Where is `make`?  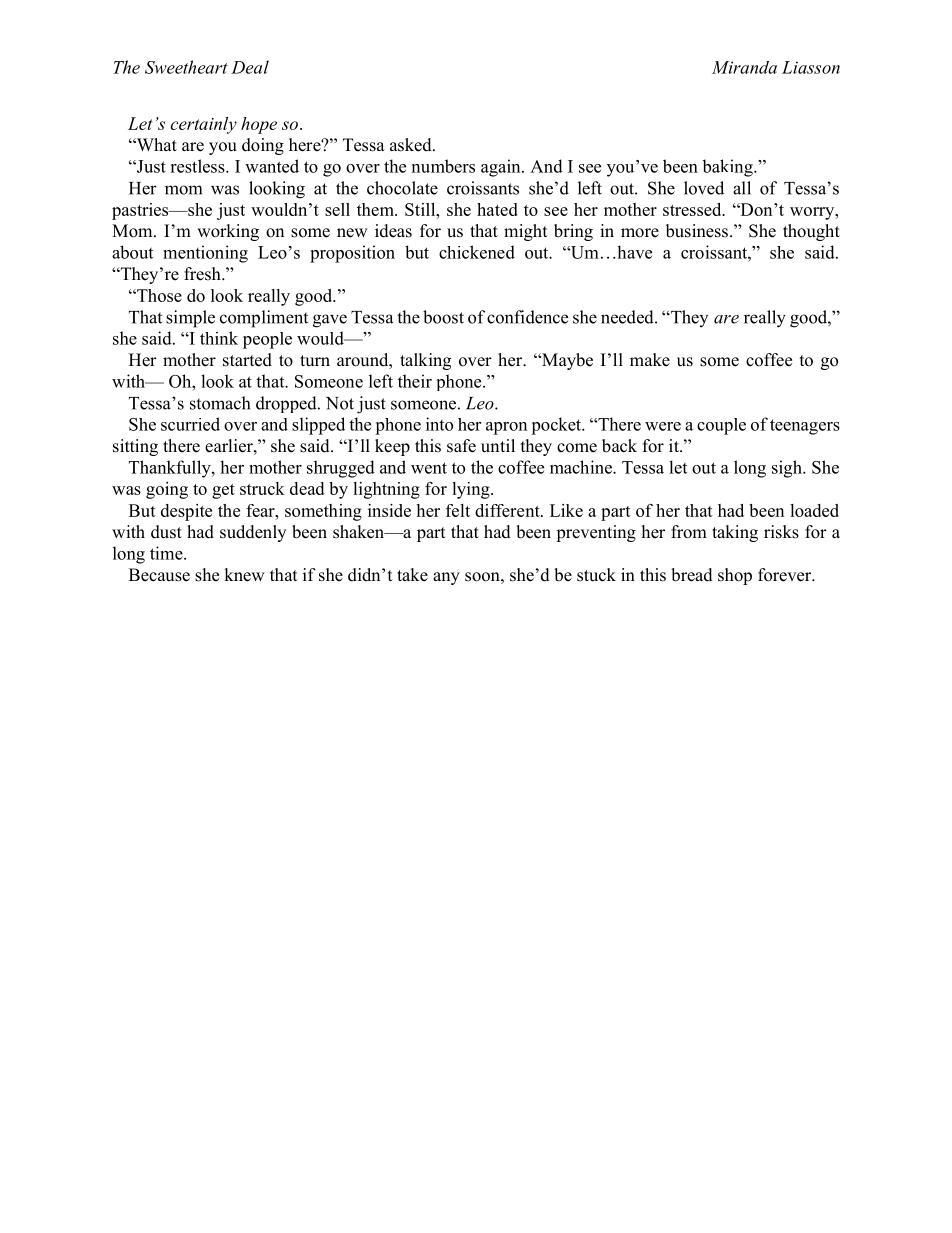 make is located at coordinates (650, 360).
